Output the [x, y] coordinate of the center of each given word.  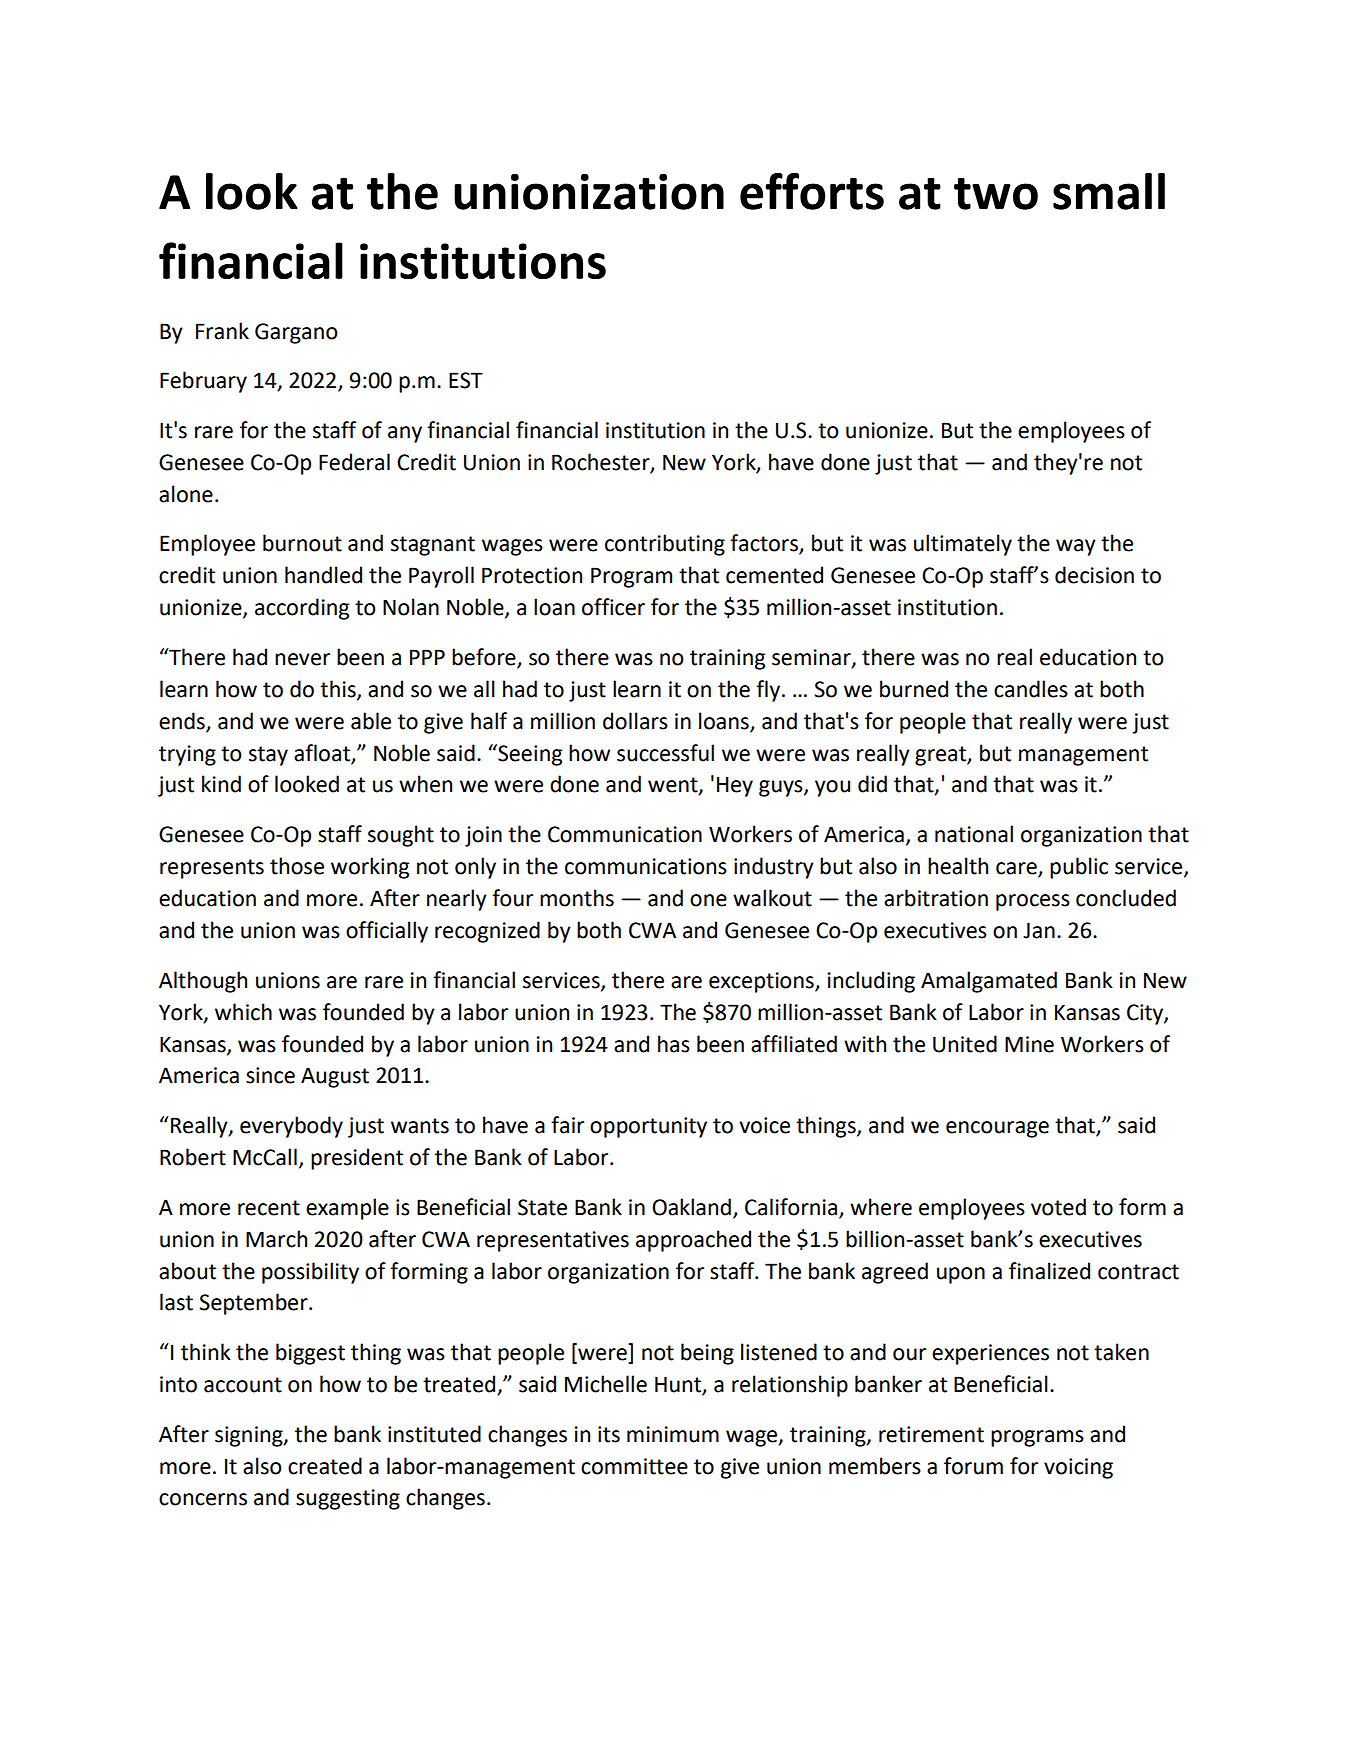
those [297, 866]
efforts [812, 191]
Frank [222, 331]
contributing [665, 545]
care [1017, 869]
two [996, 194]
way [1076, 547]
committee [634, 1466]
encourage [997, 1129]
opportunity [648, 1127]
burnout [302, 543]
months [577, 898]
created [325, 1466]
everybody [291, 1127]
